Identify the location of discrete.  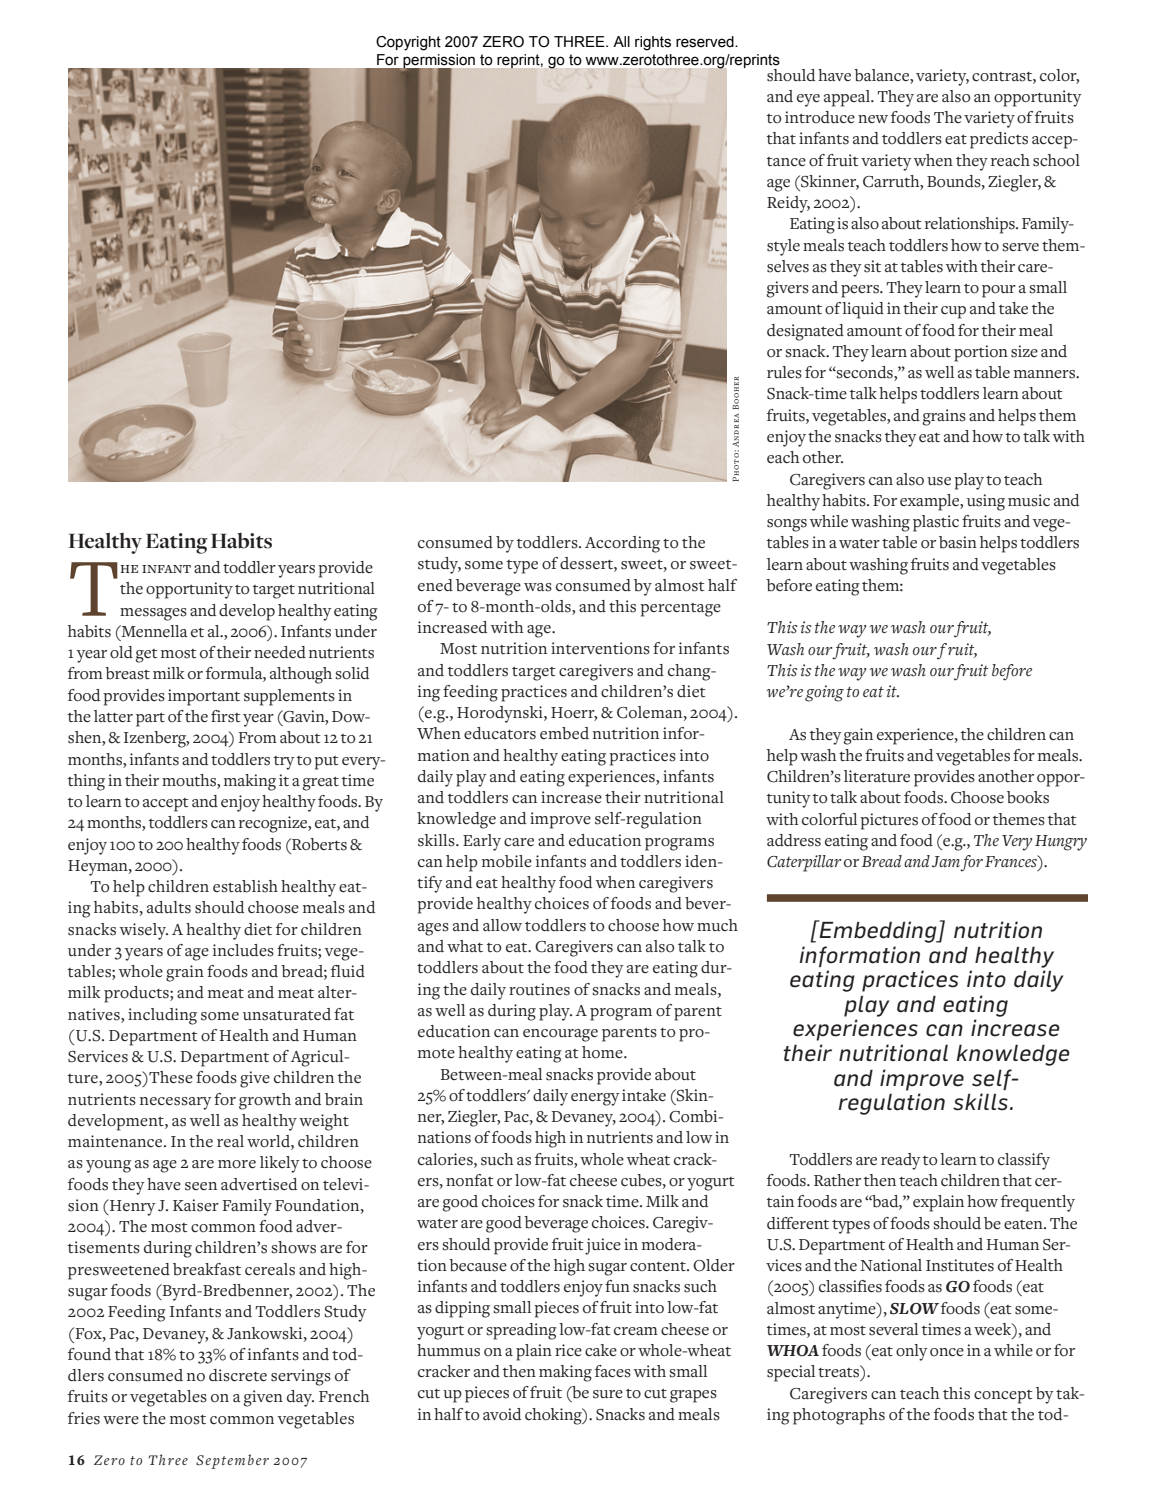
(238, 1375).
